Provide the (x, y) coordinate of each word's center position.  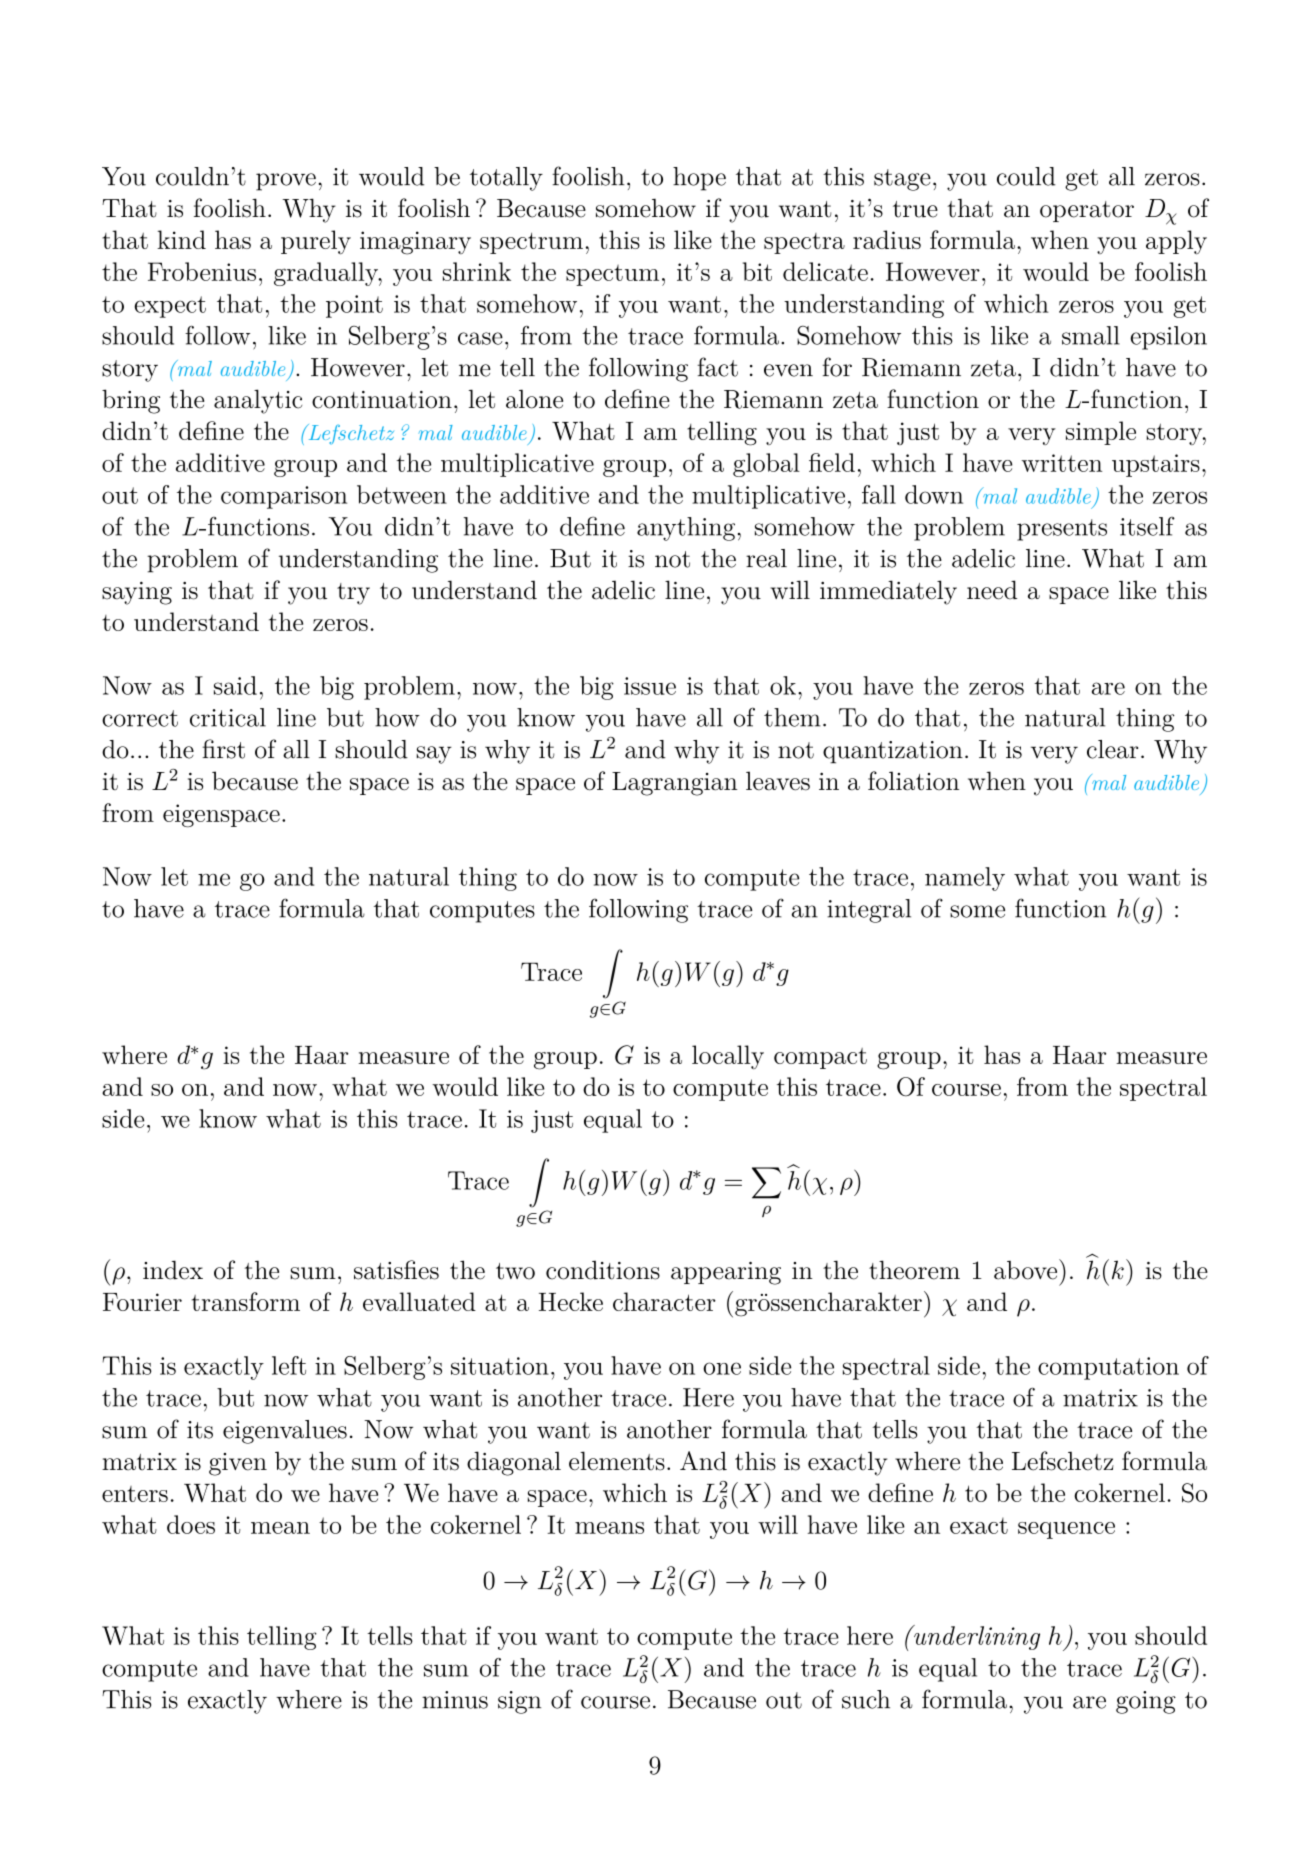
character (664, 1301)
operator (1087, 211)
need (992, 590)
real (766, 558)
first (223, 749)
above (1027, 1269)
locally (728, 1057)
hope (699, 179)
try (353, 594)
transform (246, 1301)
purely (316, 242)
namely (965, 879)
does (191, 1524)
